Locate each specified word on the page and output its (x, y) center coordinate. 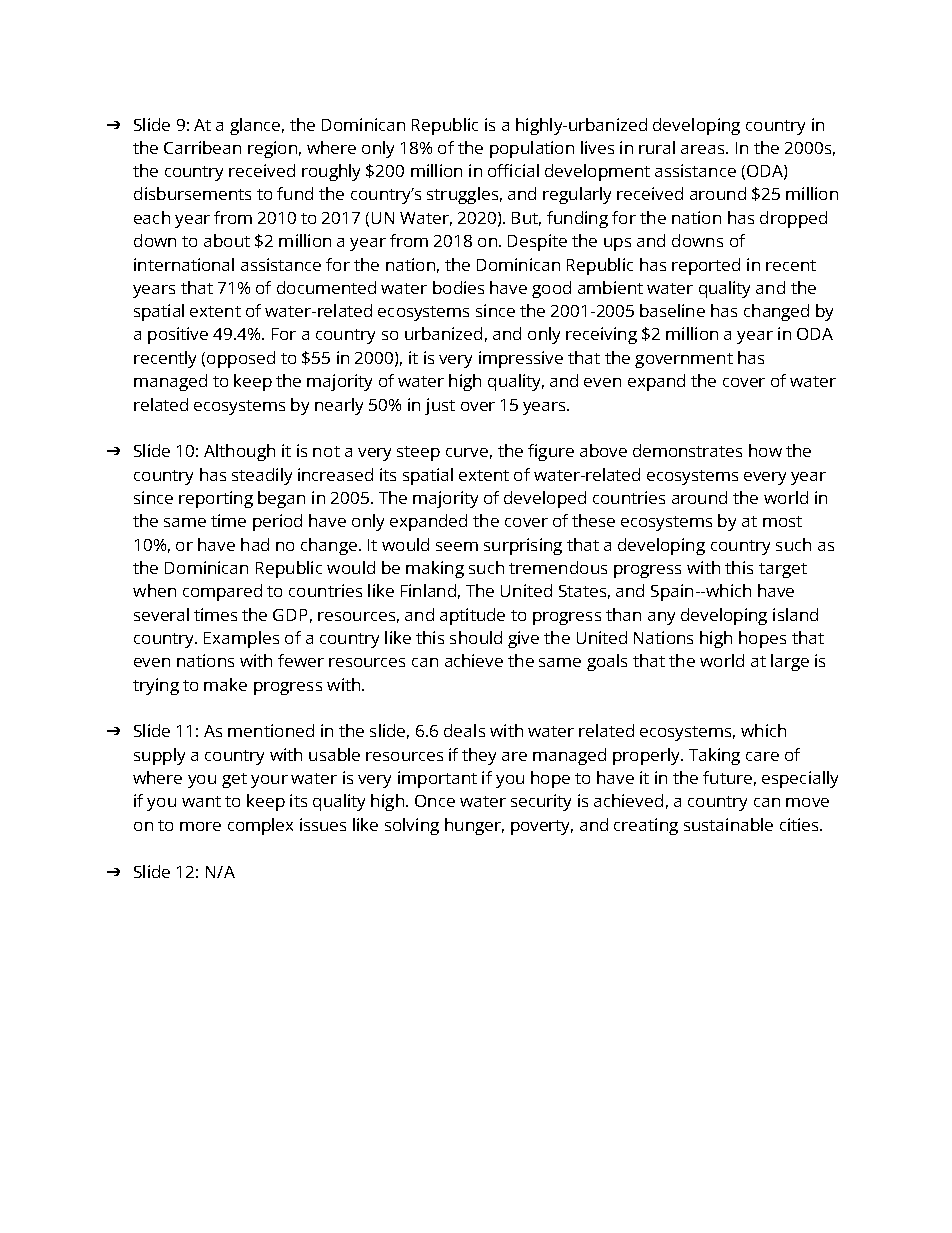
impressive (521, 359)
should (476, 637)
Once (435, 801)
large (790, 662)
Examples (241, 639)
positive (178, 335)
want (201, 801)
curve (467, 452)
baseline (672, 310)
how (765, 450)
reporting (216, 499)
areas (704, 149)
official (513, 170)
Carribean (202, 147)
